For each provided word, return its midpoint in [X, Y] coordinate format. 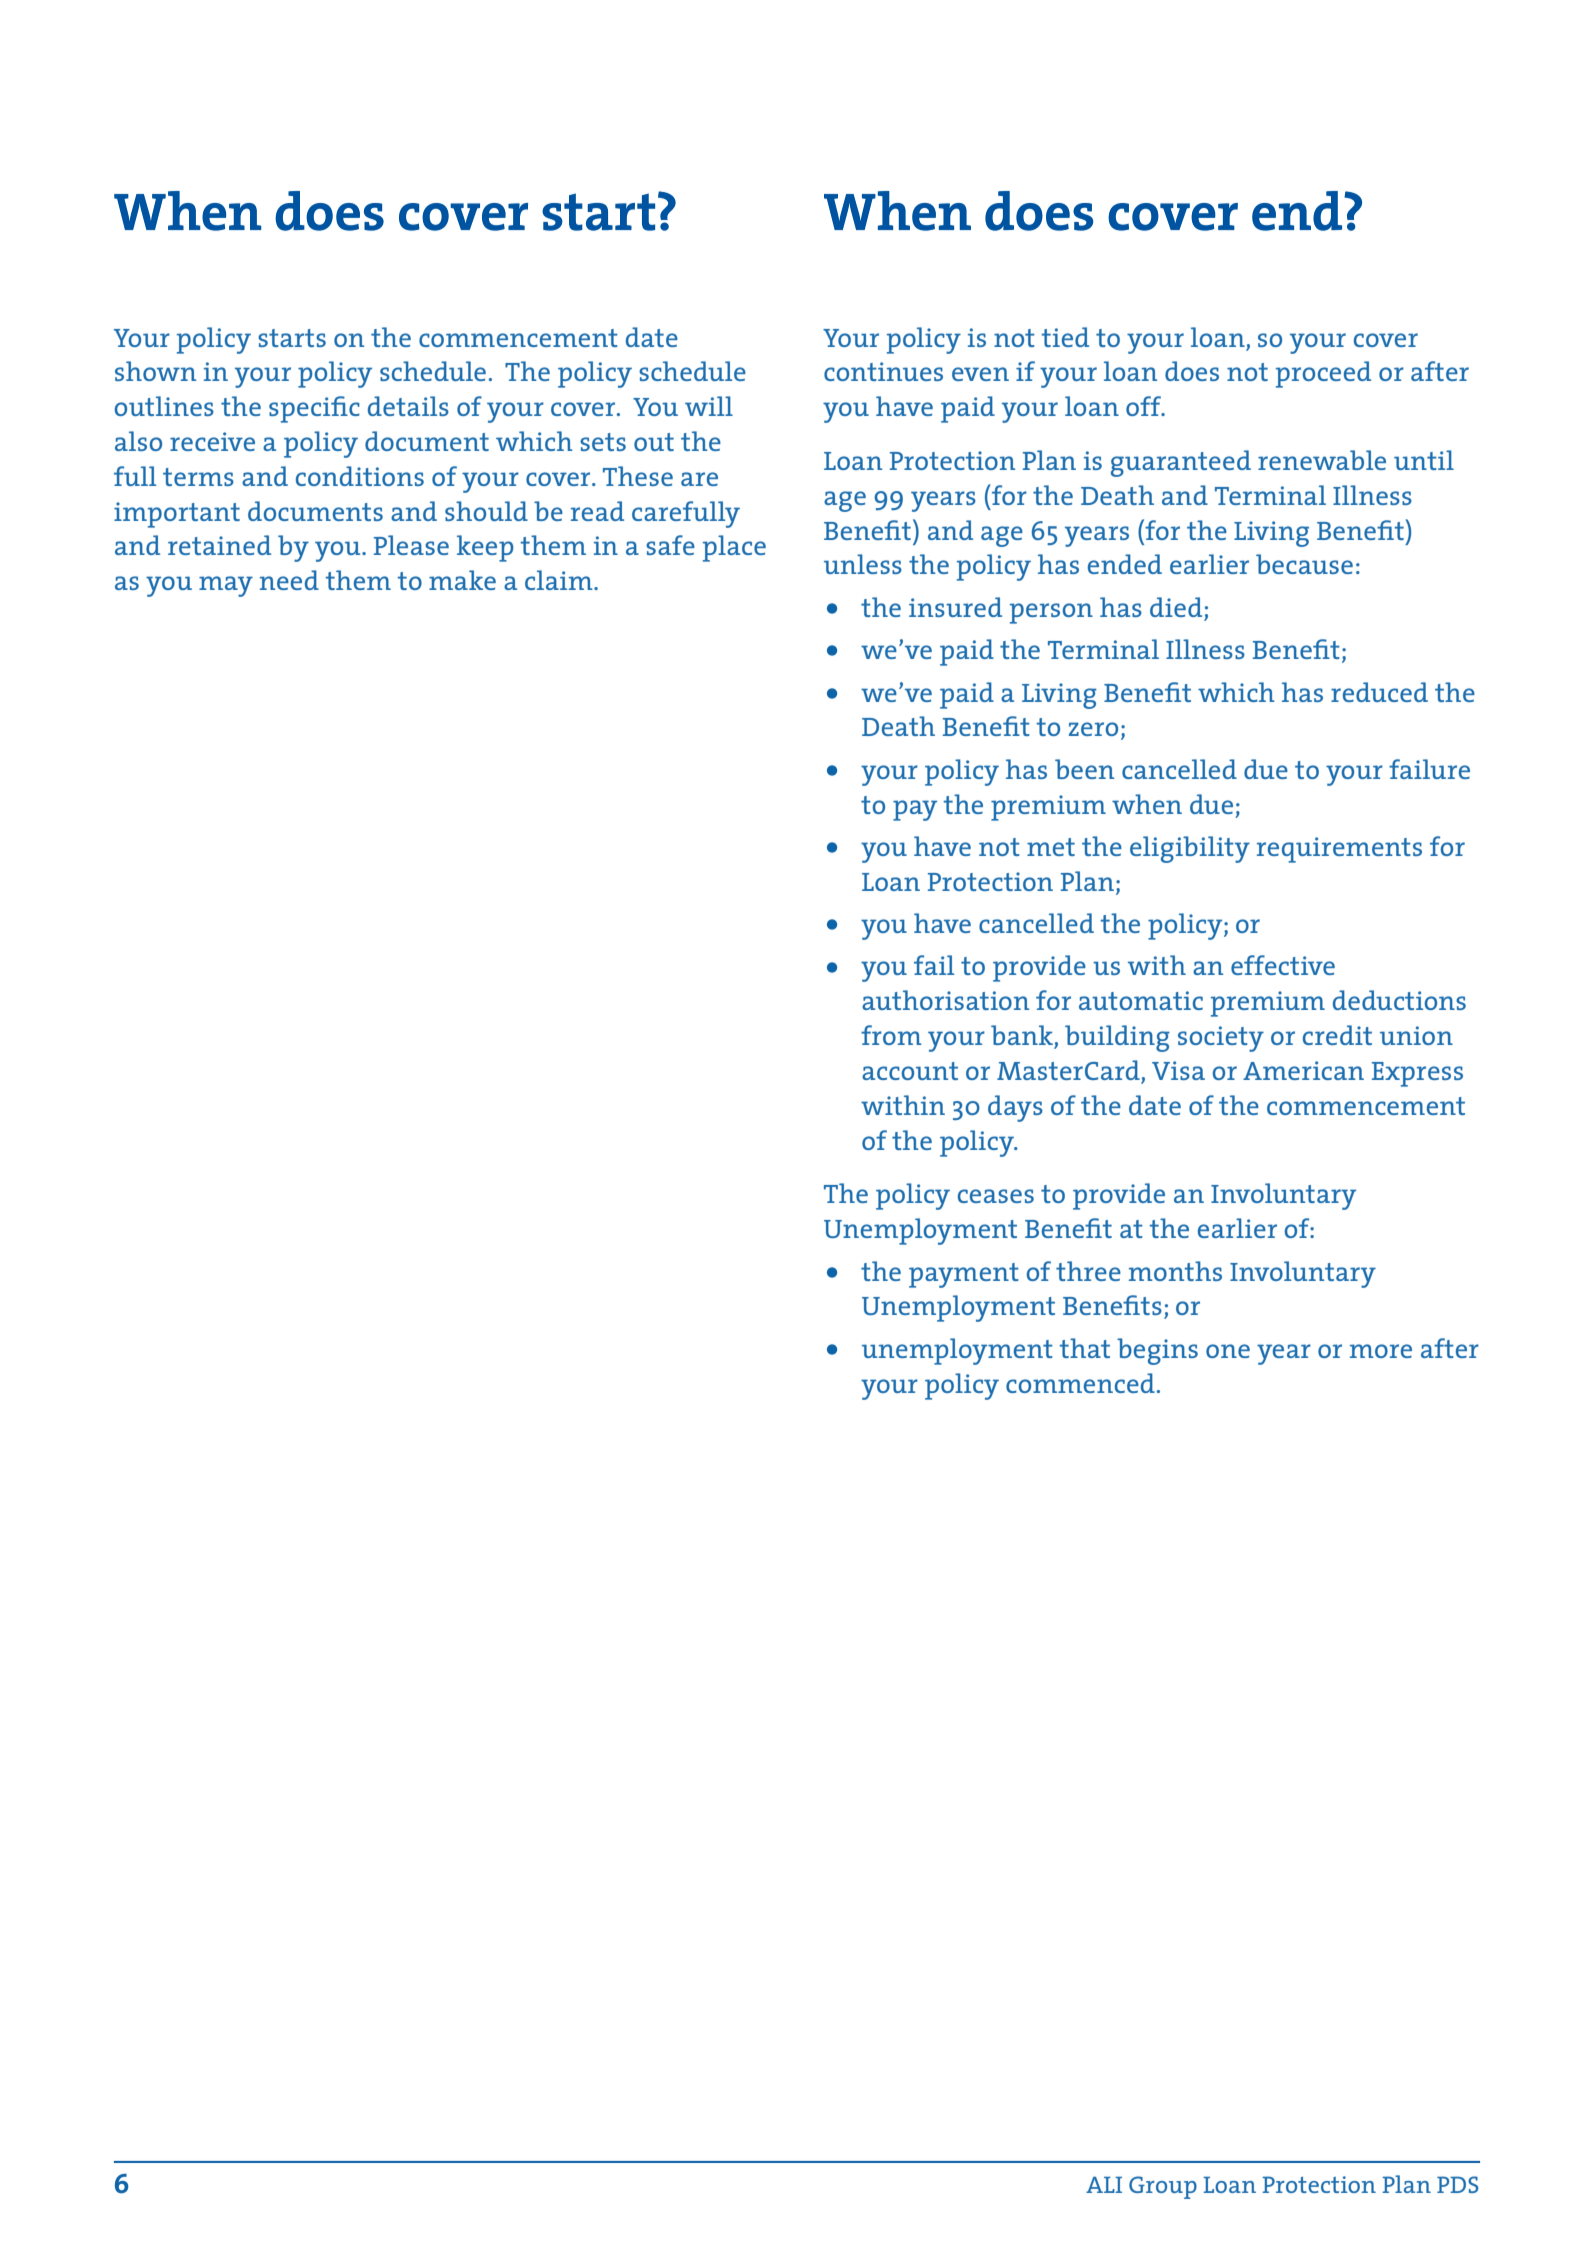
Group [1163, 2187]
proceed [1323, 374]
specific [314, 409]
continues [883, 371]
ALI [1104, 2185]
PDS [1458, 2184]
